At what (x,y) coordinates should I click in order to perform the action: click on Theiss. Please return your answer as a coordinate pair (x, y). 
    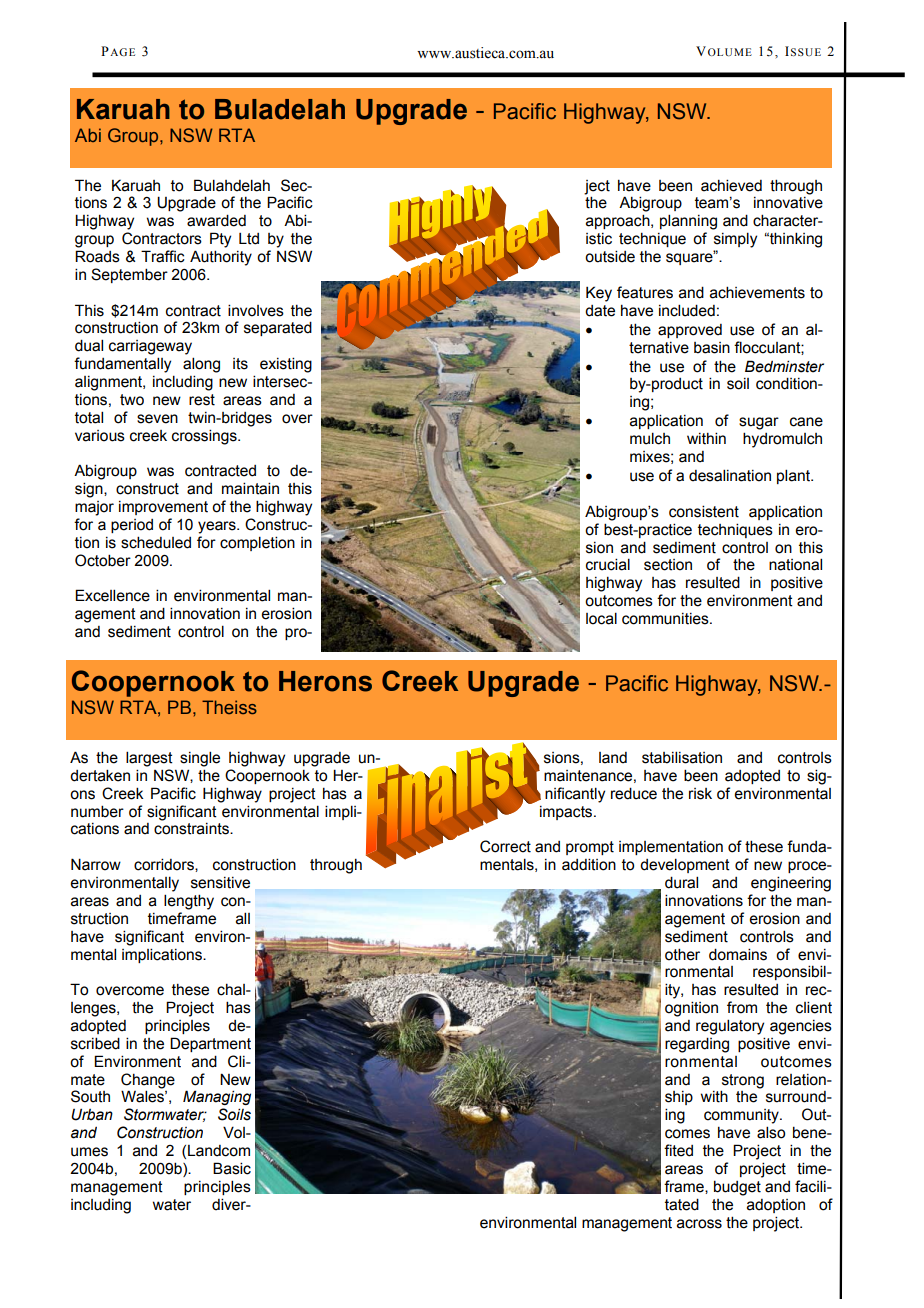
    Looking at the image, I should click on (229, 707).
